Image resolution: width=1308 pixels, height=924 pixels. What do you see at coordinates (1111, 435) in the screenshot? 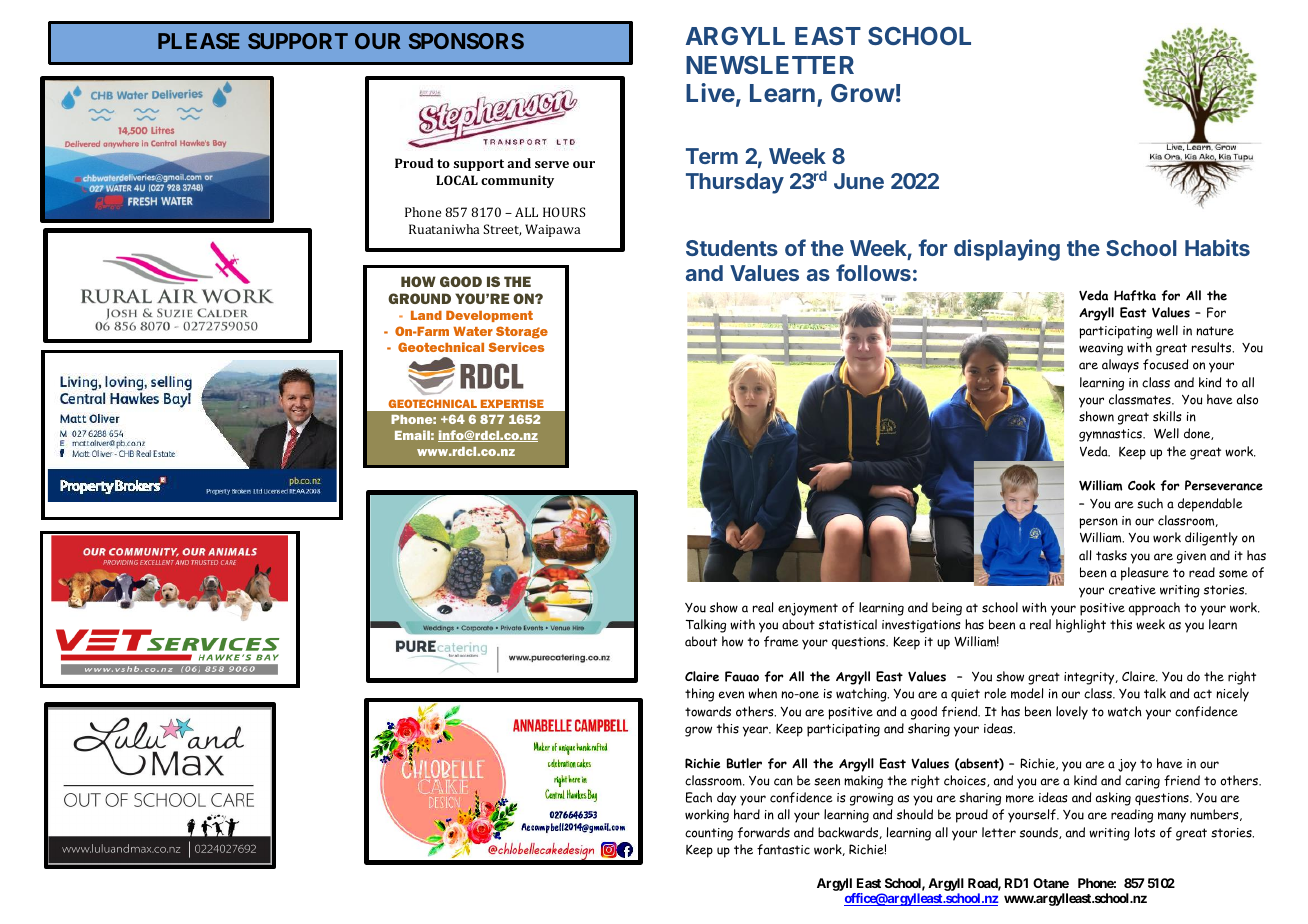
I see `gymnastics` at bounding box center [1111, 435].
